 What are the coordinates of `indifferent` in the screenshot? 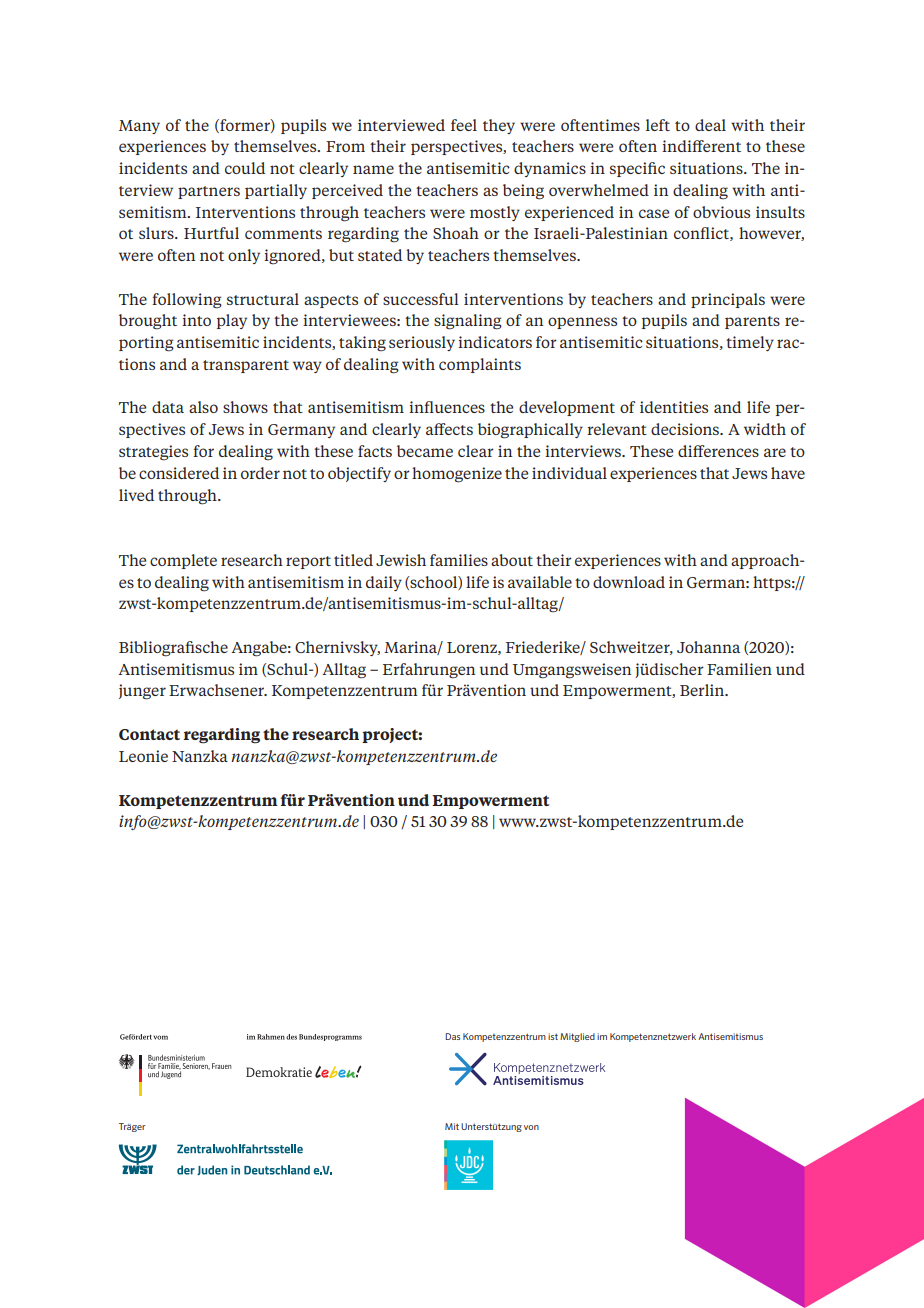 It's located at (701, 146).
